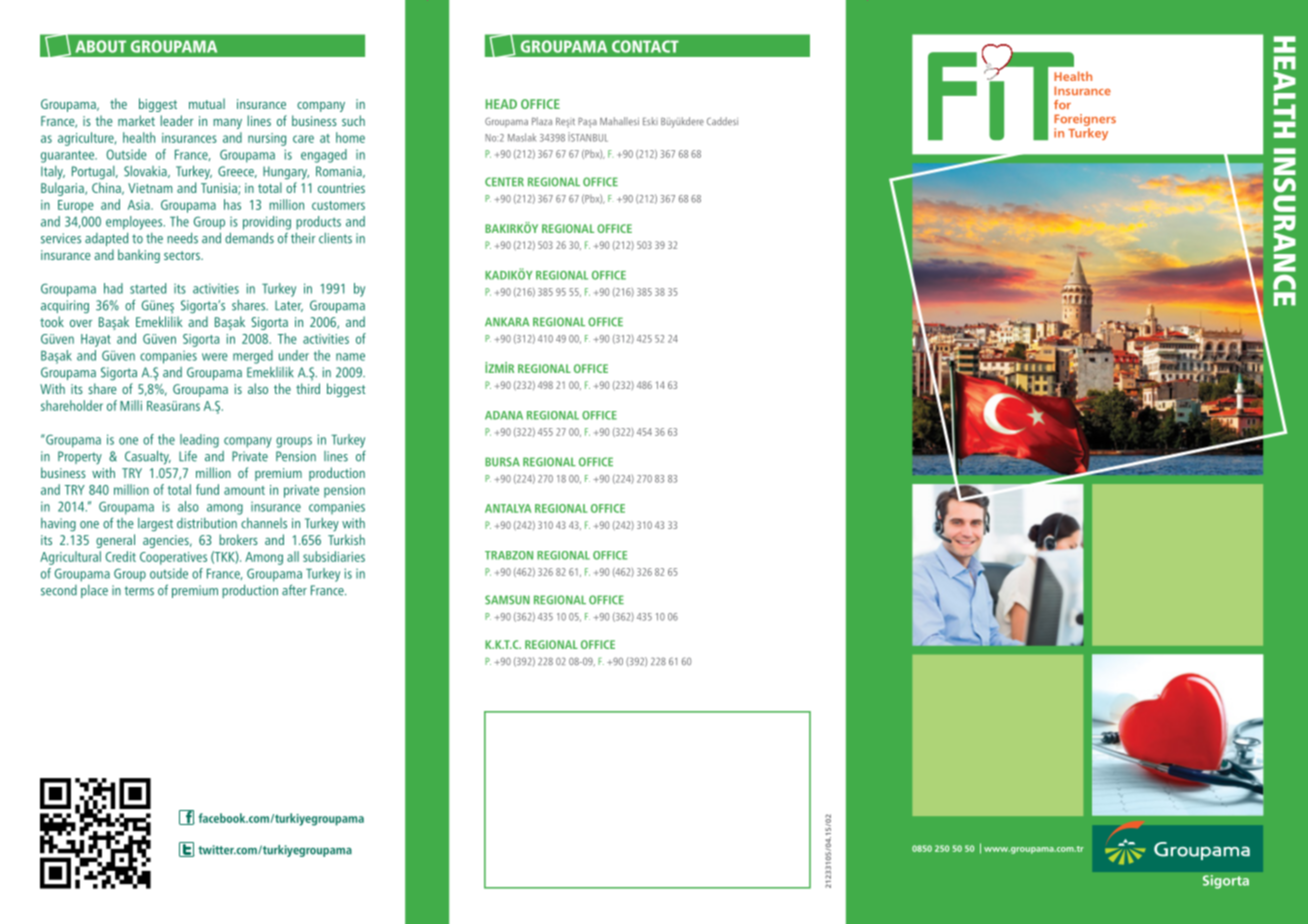 This screenshot has width=1308, height=924. I want to click on subsidiaries, so click(334, 556).
